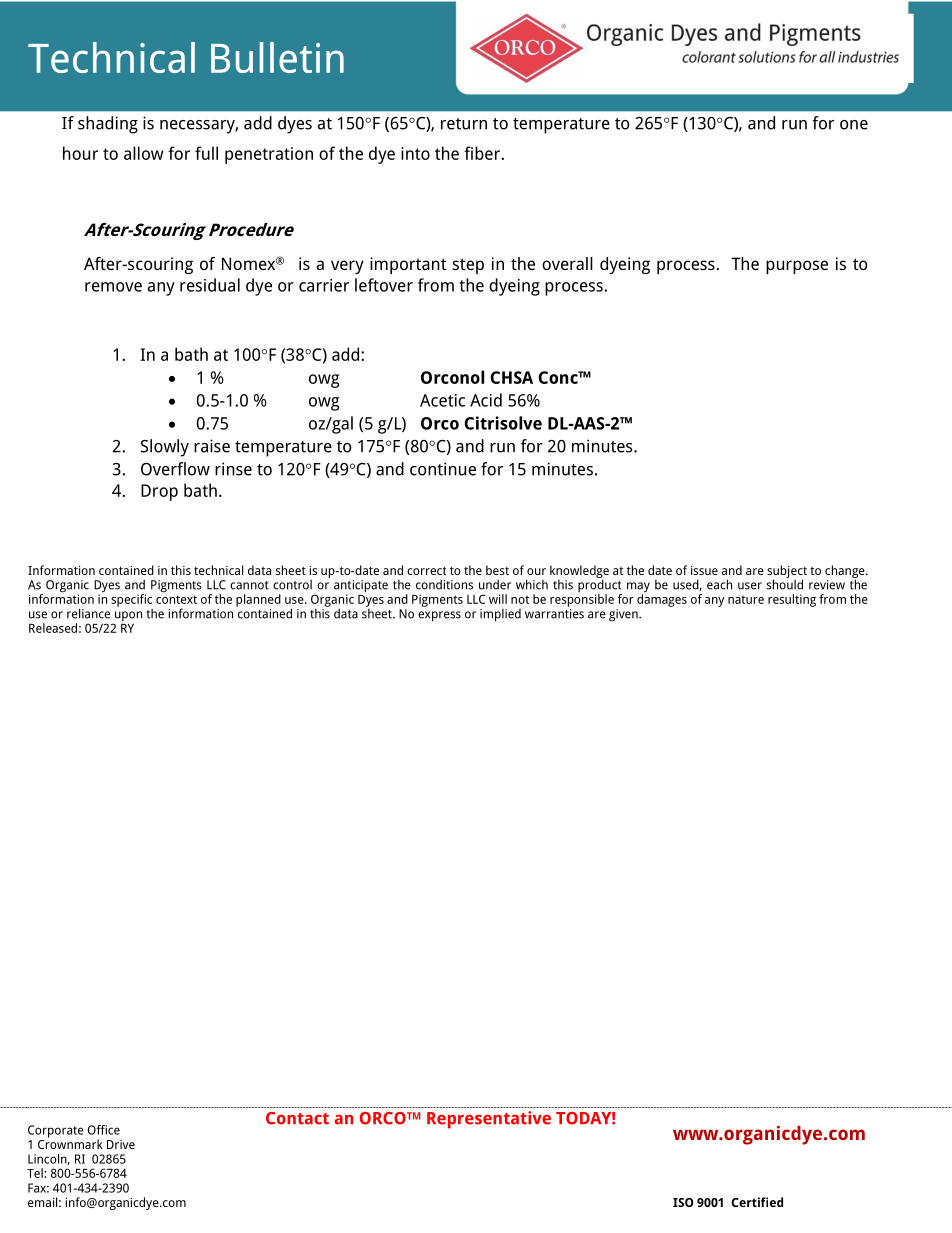 The image size is (952, 1233). I want to click on nature, so click(746, 599).
